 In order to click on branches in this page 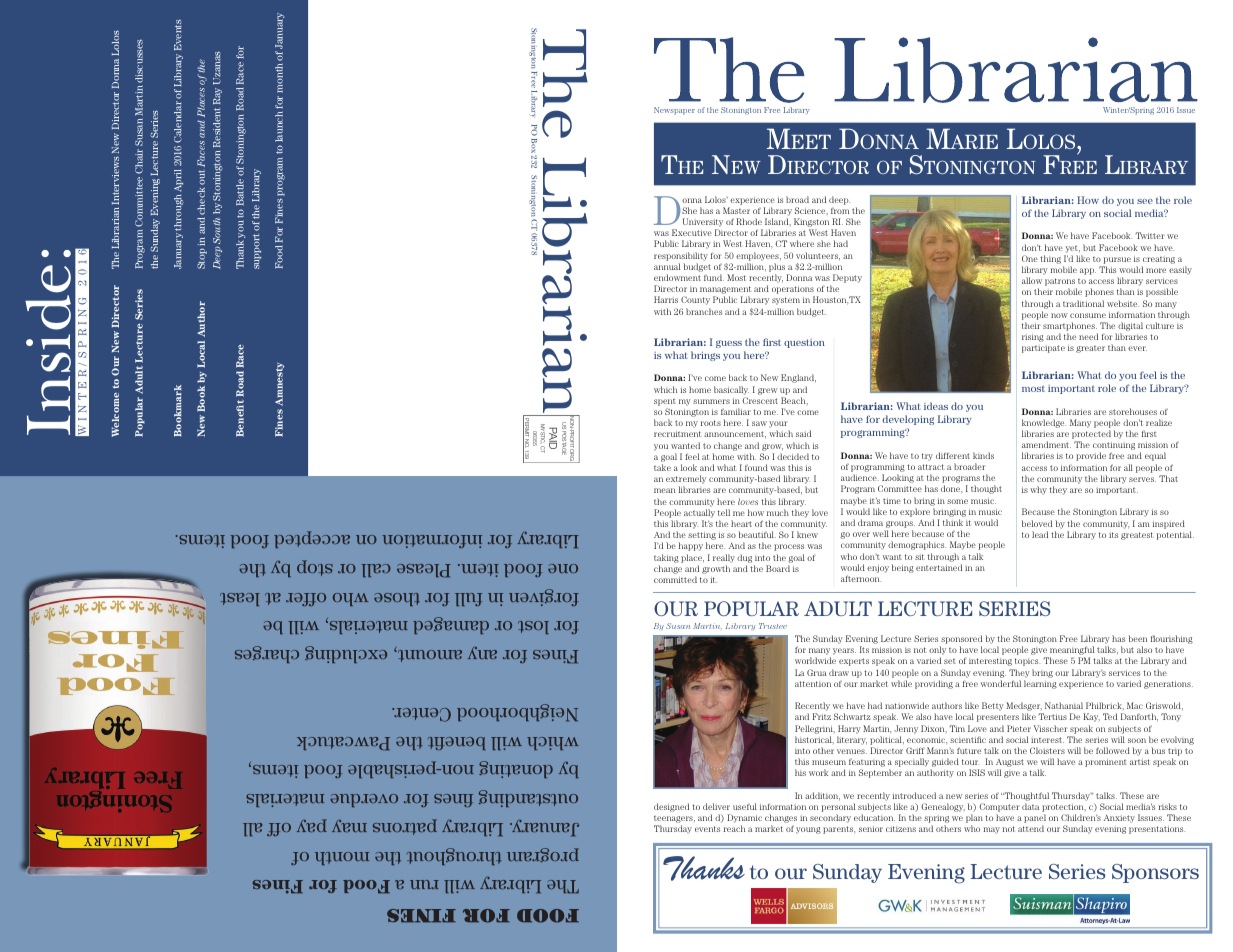, I will do `click(704, 311)`.
